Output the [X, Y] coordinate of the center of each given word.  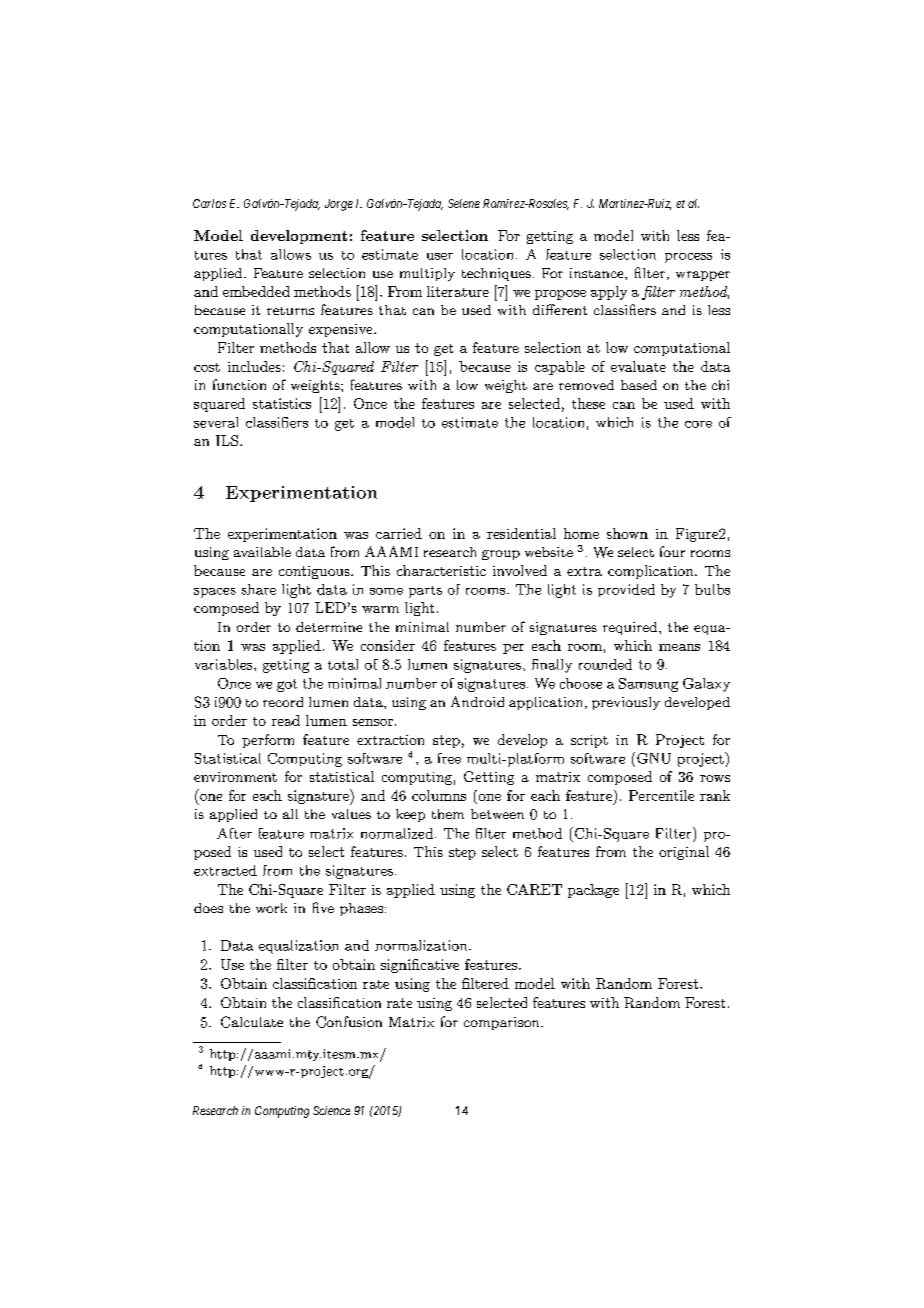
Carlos [209, 203]
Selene [464, 203]
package [593, 891]
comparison [503, 1023]
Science [331, 1110]
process [688, 258]
